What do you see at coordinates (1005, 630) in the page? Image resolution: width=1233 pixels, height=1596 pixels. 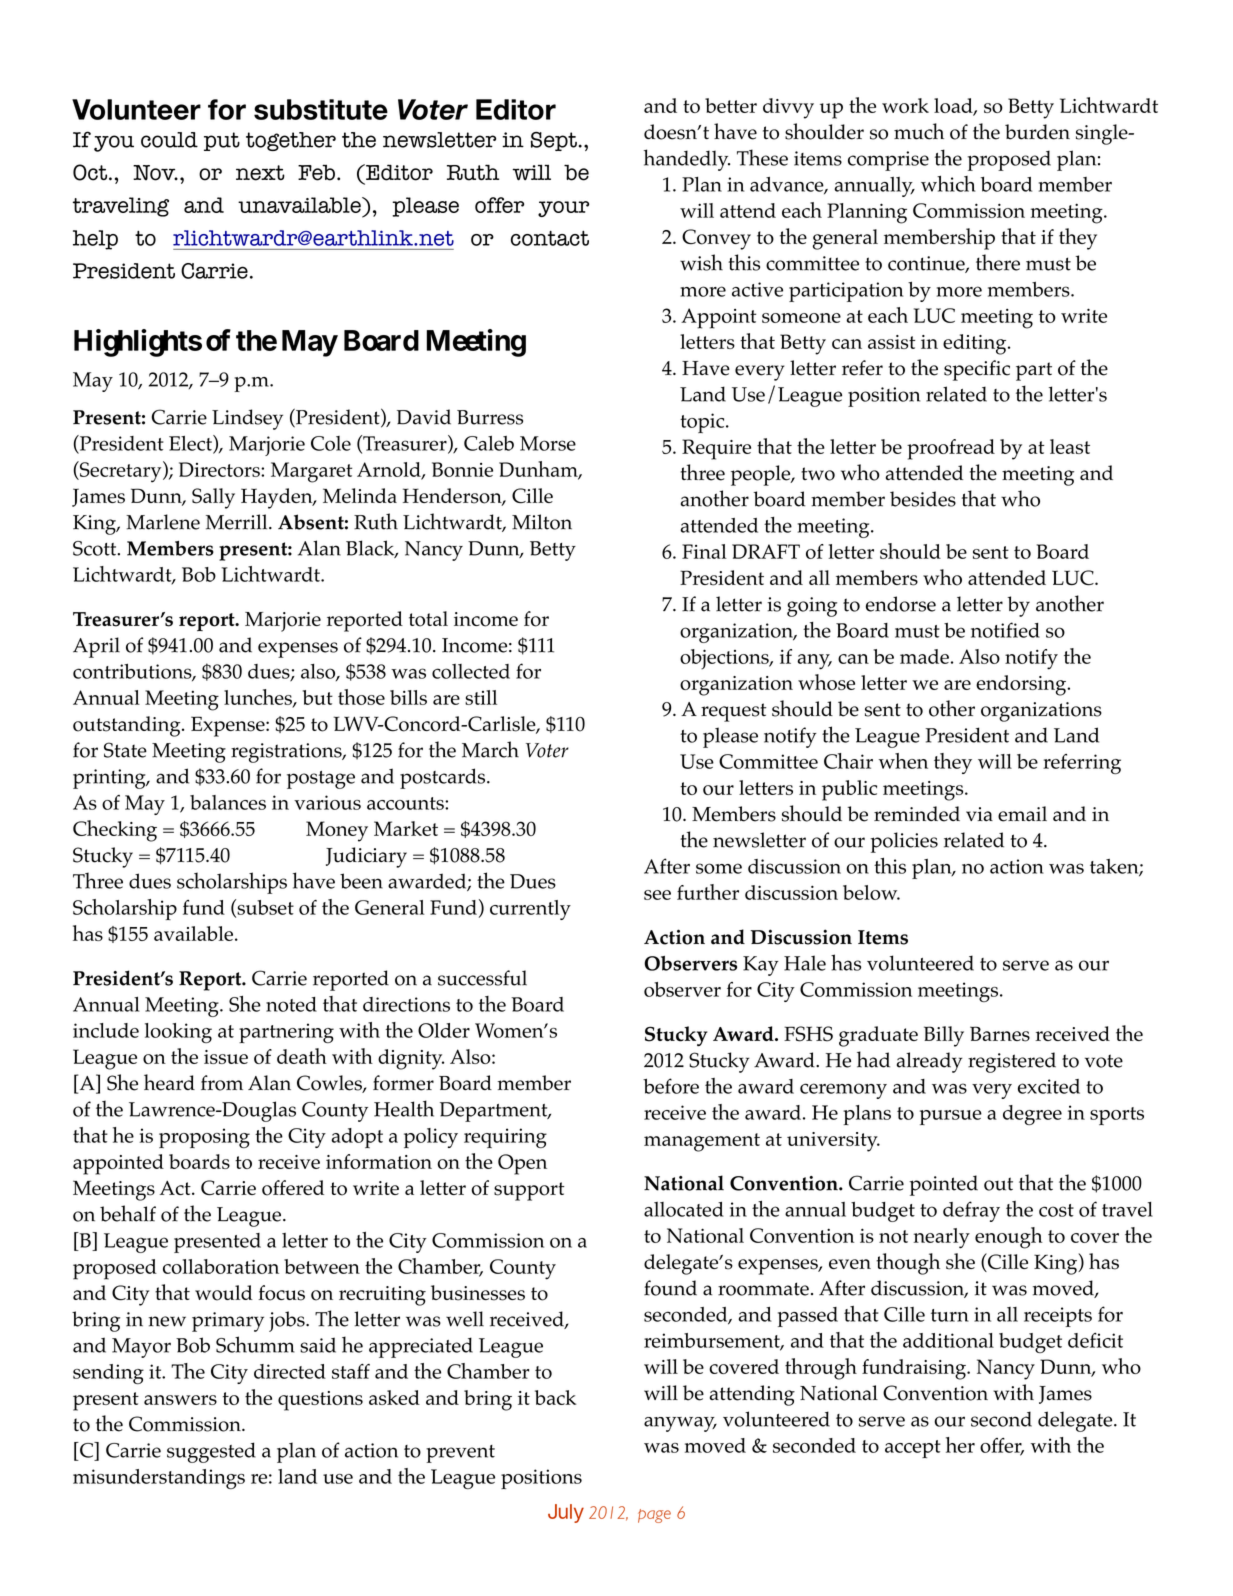 I see `notified` at bounding box center [1005, 630].
